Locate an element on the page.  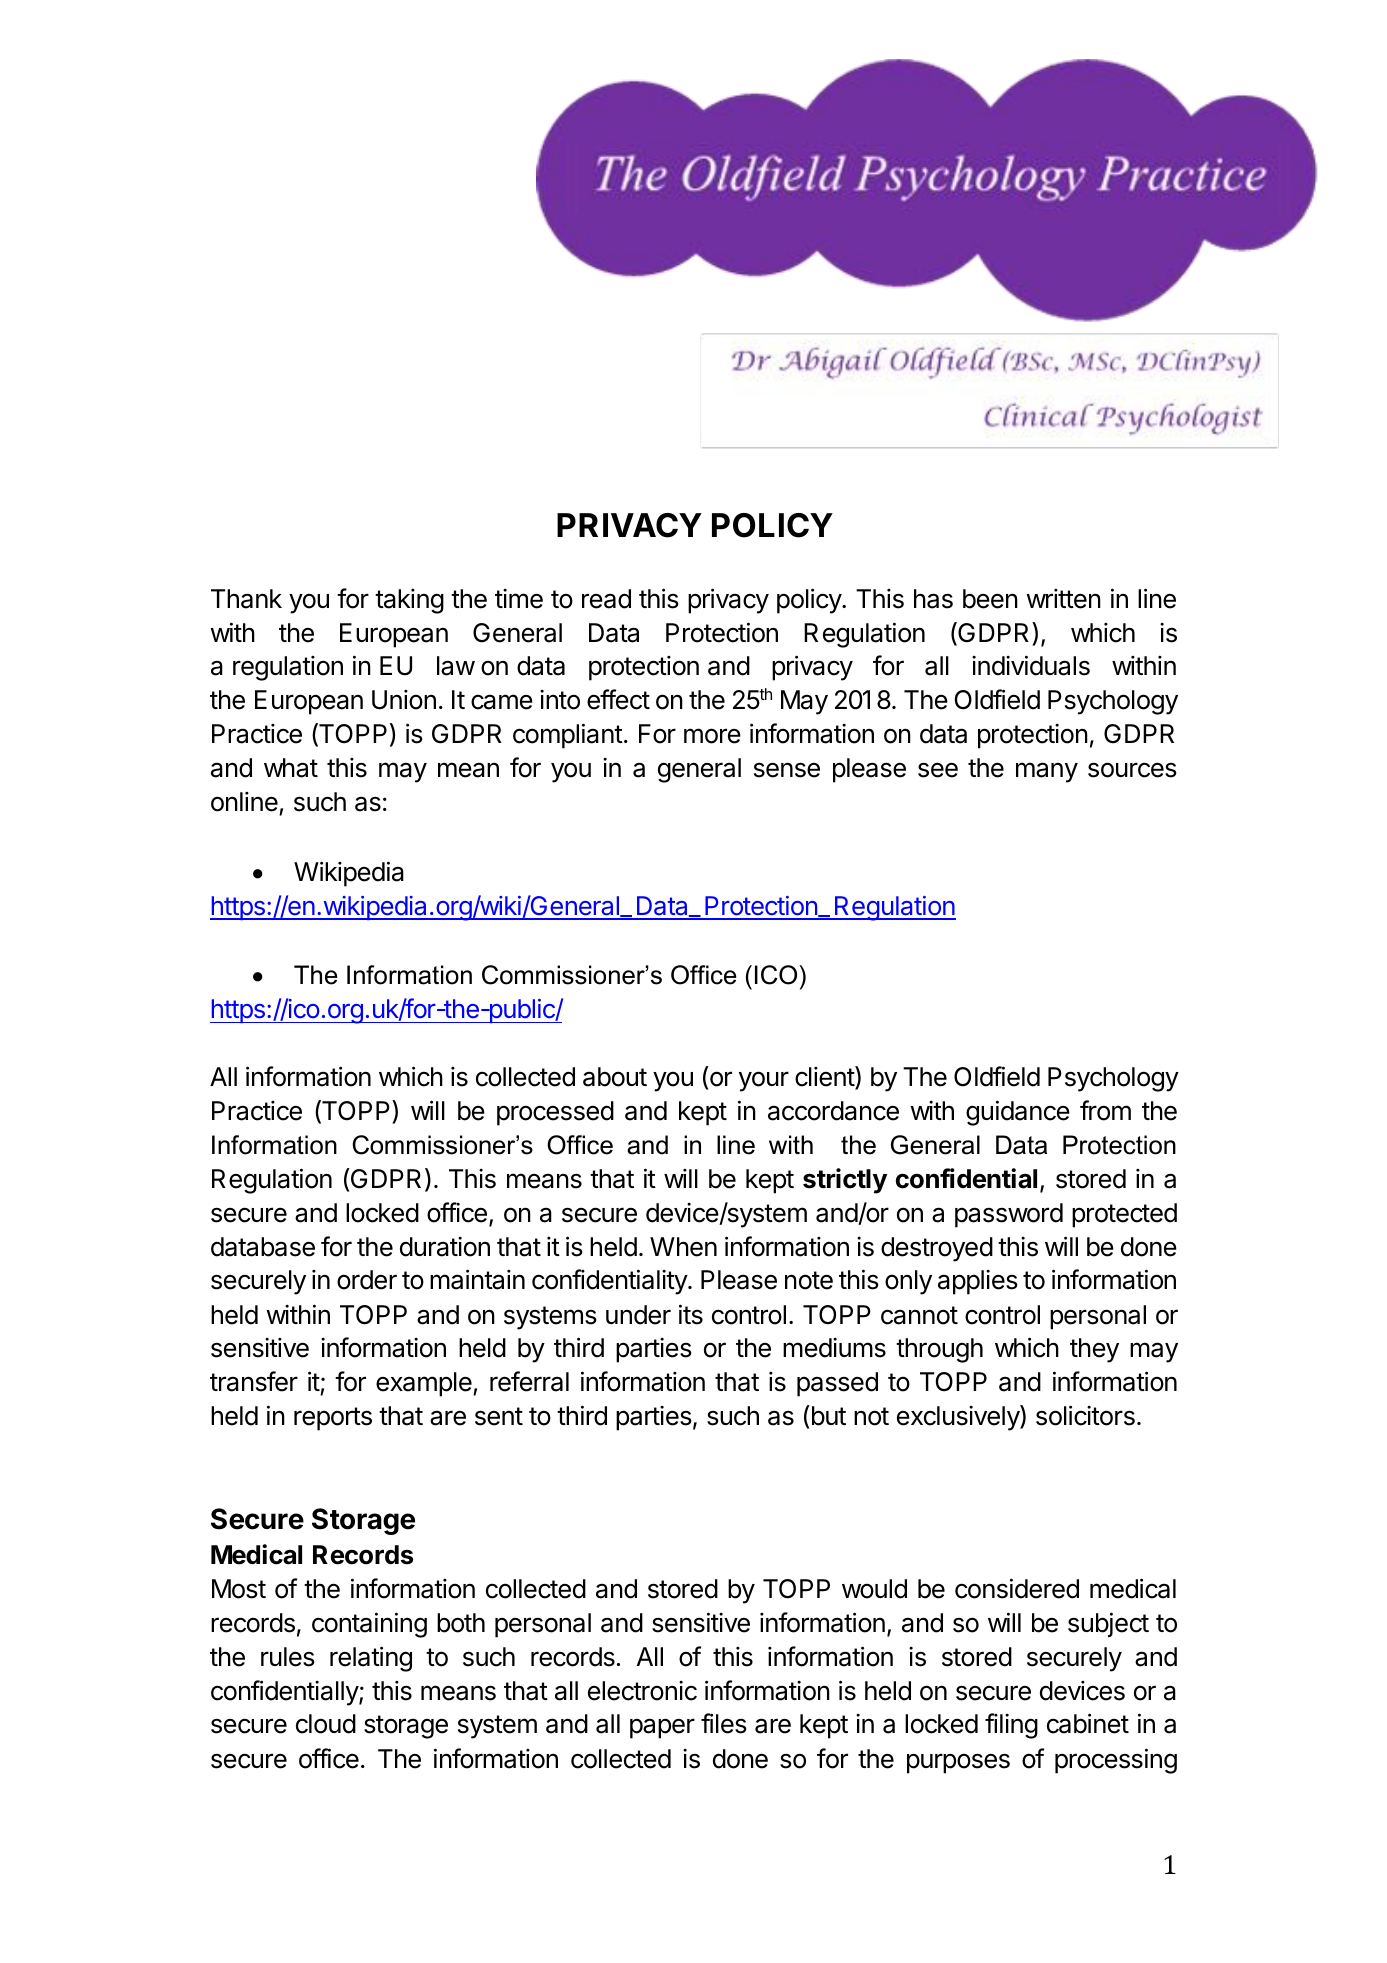
many is located at coordinates (1047, 772).
